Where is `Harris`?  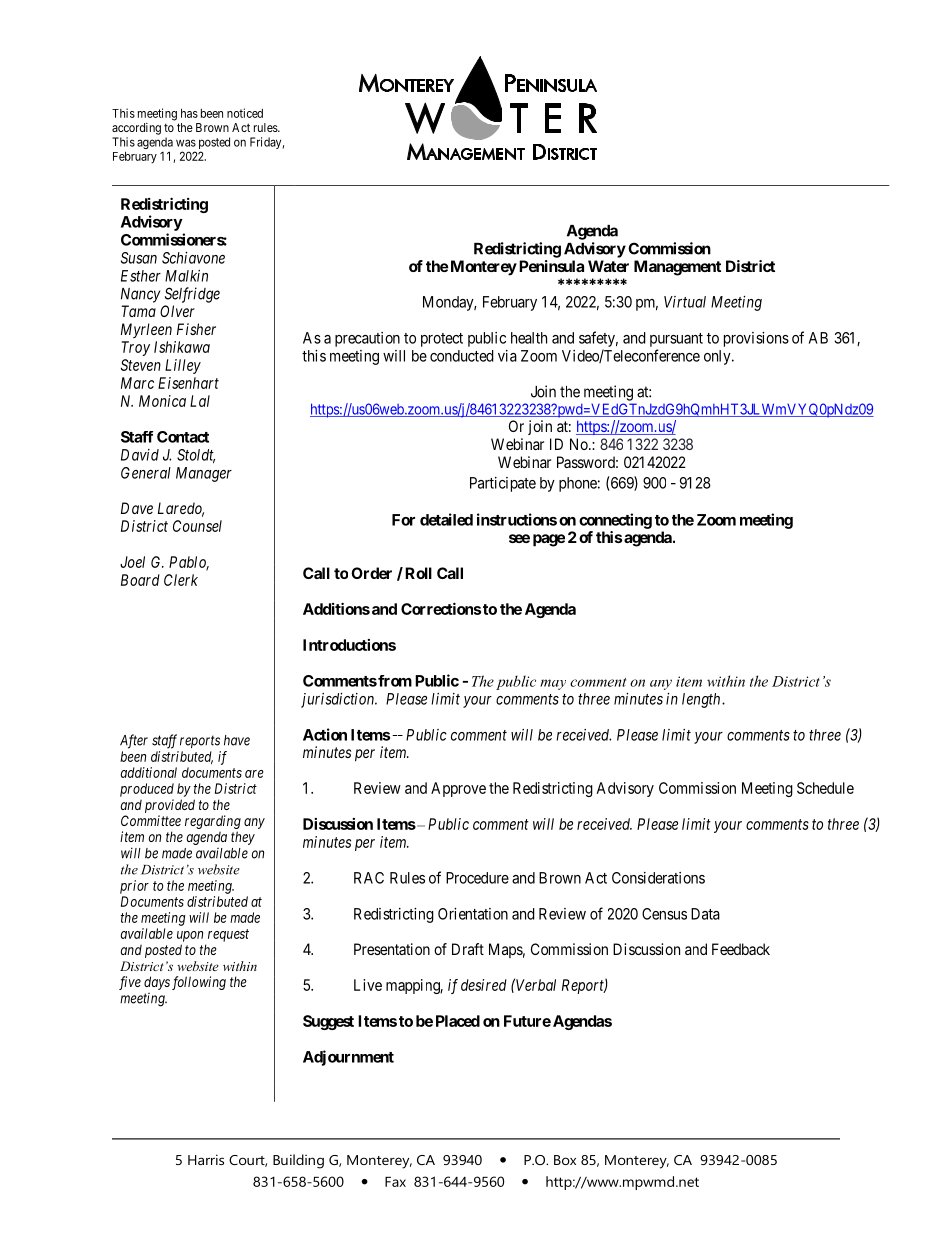 Harris is located at coordinates (206, 1159).
